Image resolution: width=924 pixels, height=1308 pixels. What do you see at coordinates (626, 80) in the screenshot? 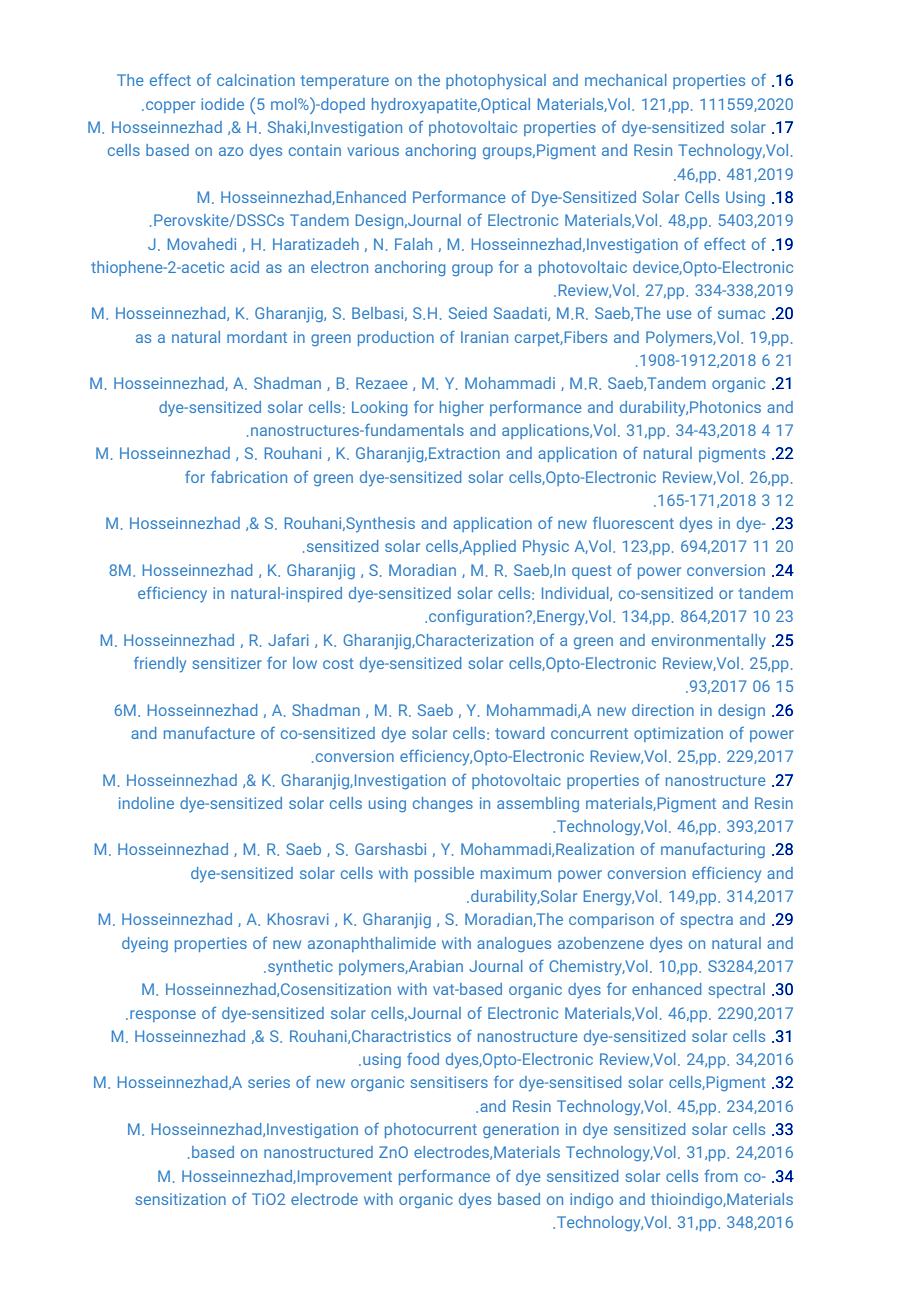
I see `mechanical` at bounding box center [626, 80].
